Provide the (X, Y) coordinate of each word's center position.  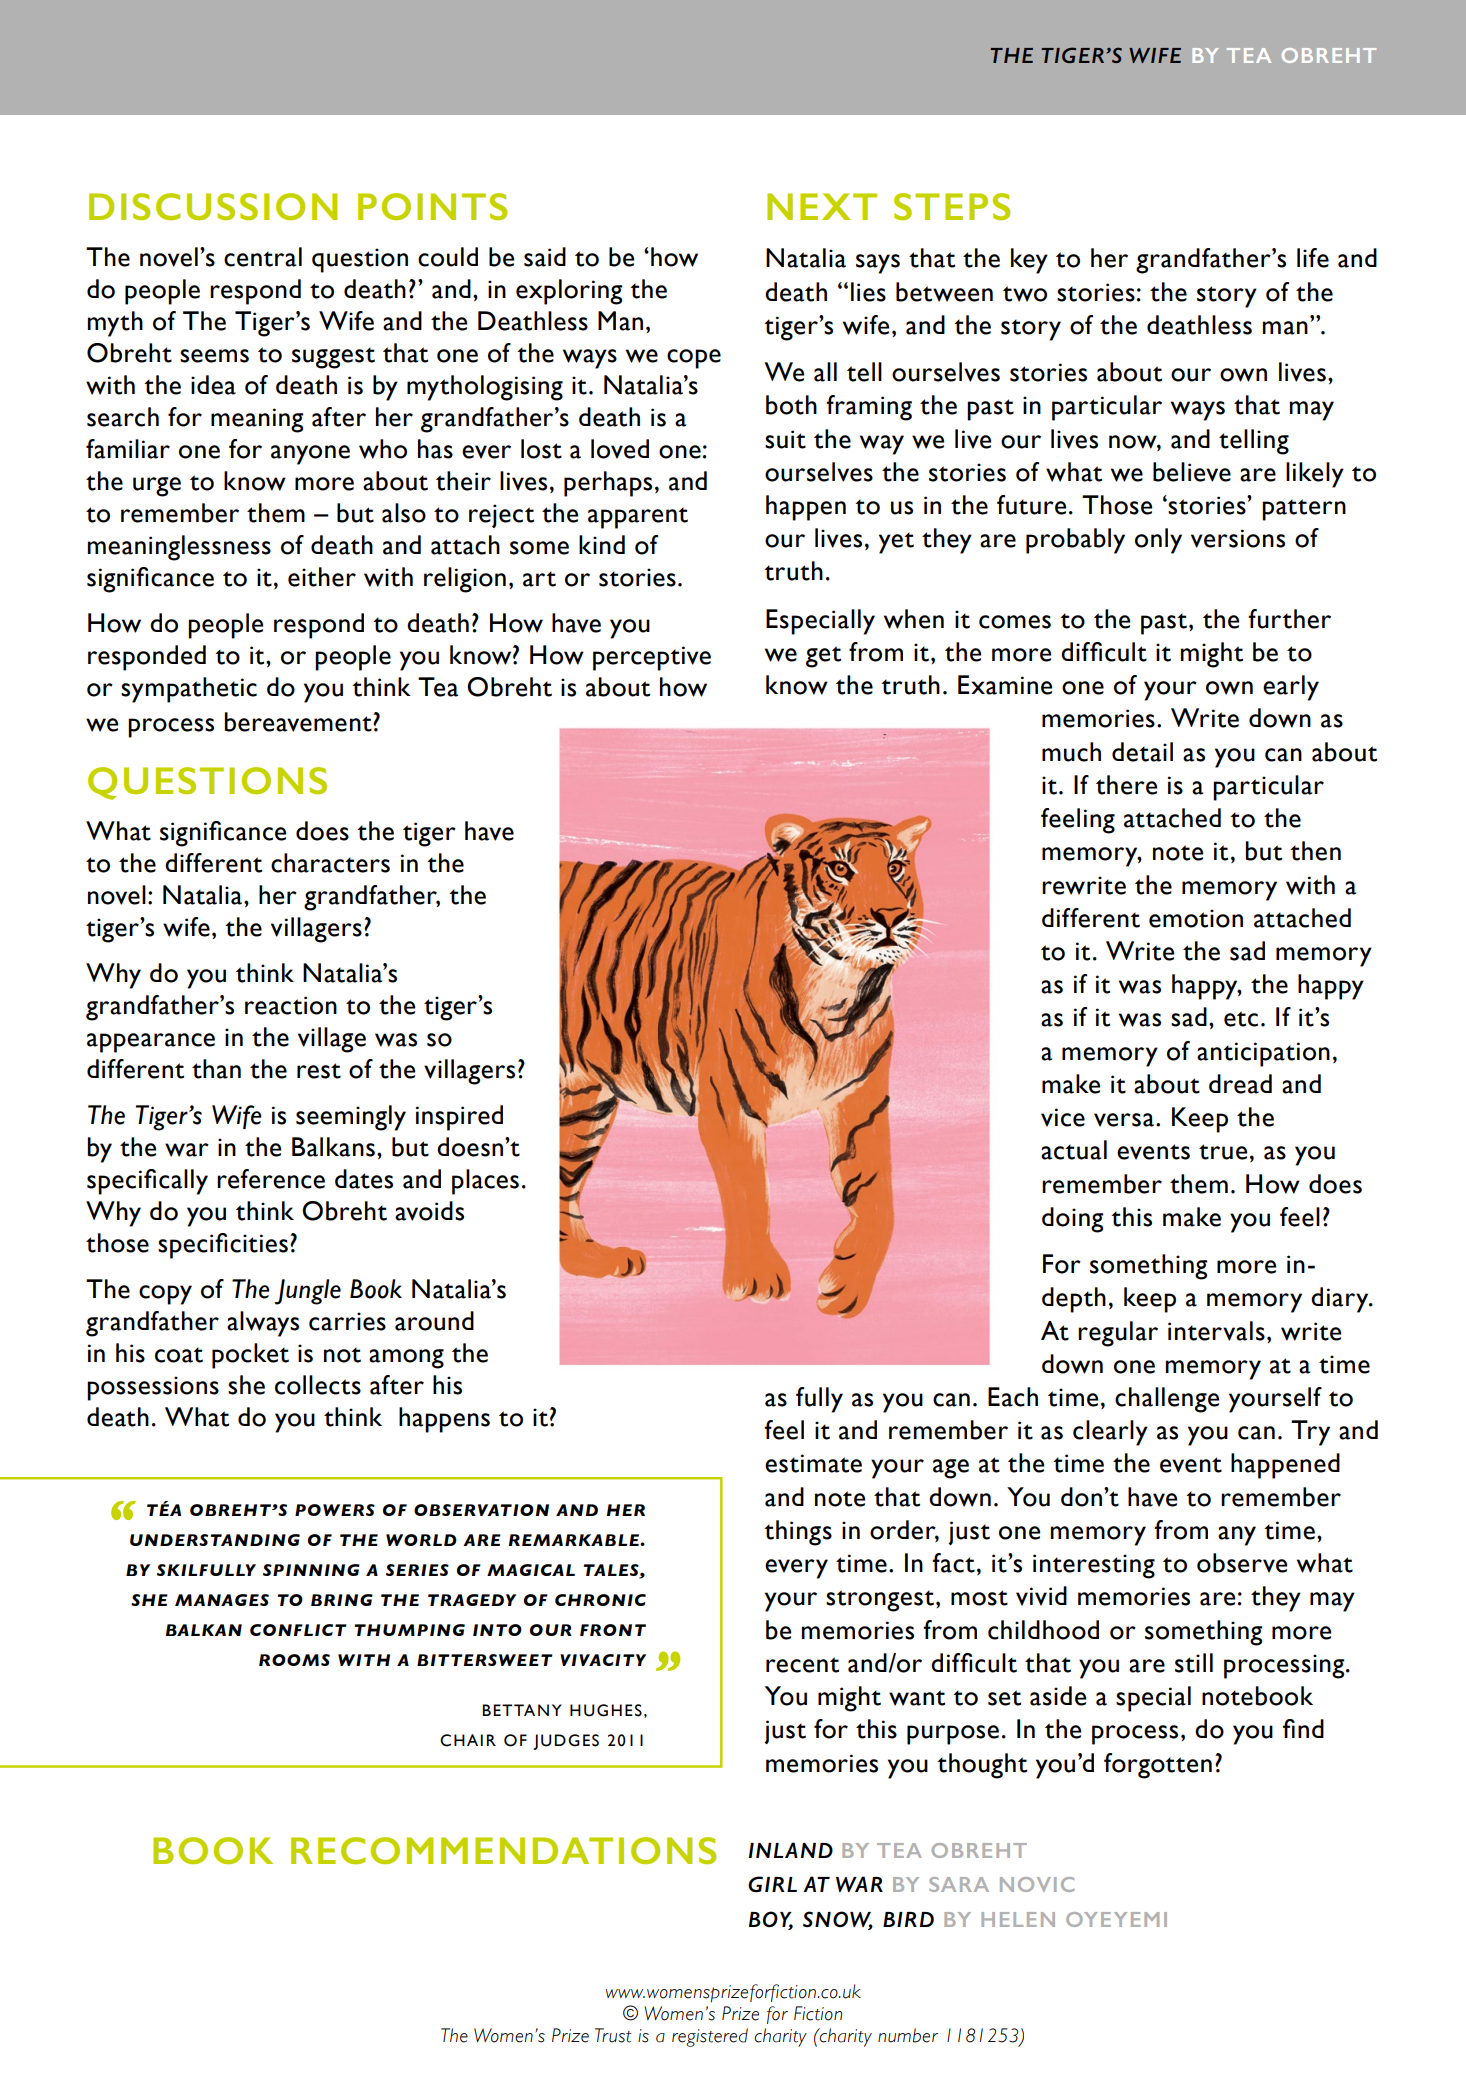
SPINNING (311, 1570)
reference (271, 1179)
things (798, 1533)
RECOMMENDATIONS (503, 1850)
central (263, 257)
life (1313, 258)
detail (1142, 752)
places (485, 1182)
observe (1242, 1563)
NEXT (822, 206)
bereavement (299, 722)
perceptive (652, 658)
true (1223, 1152)
